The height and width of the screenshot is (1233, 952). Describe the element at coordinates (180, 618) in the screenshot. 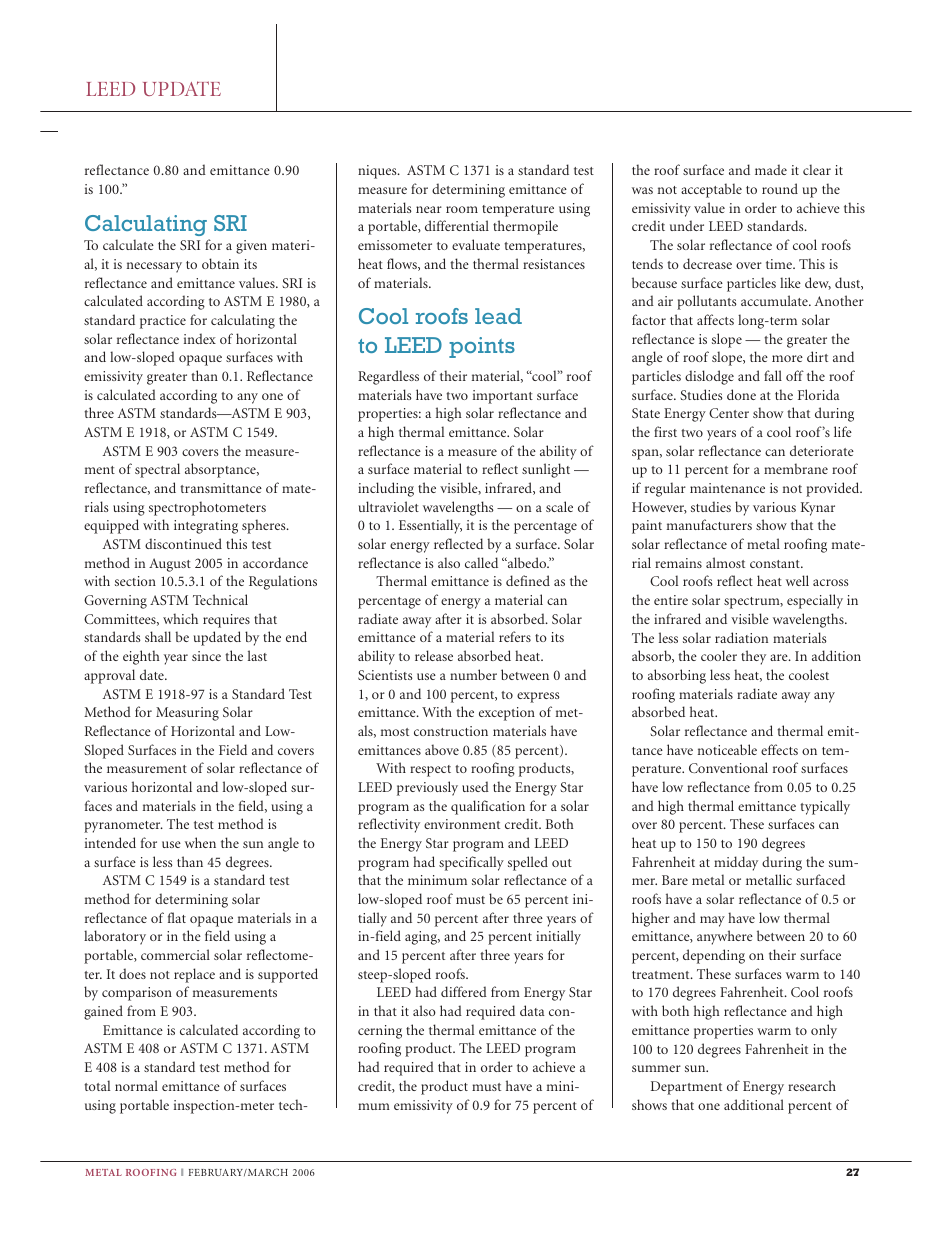

I see `which` at that location.
